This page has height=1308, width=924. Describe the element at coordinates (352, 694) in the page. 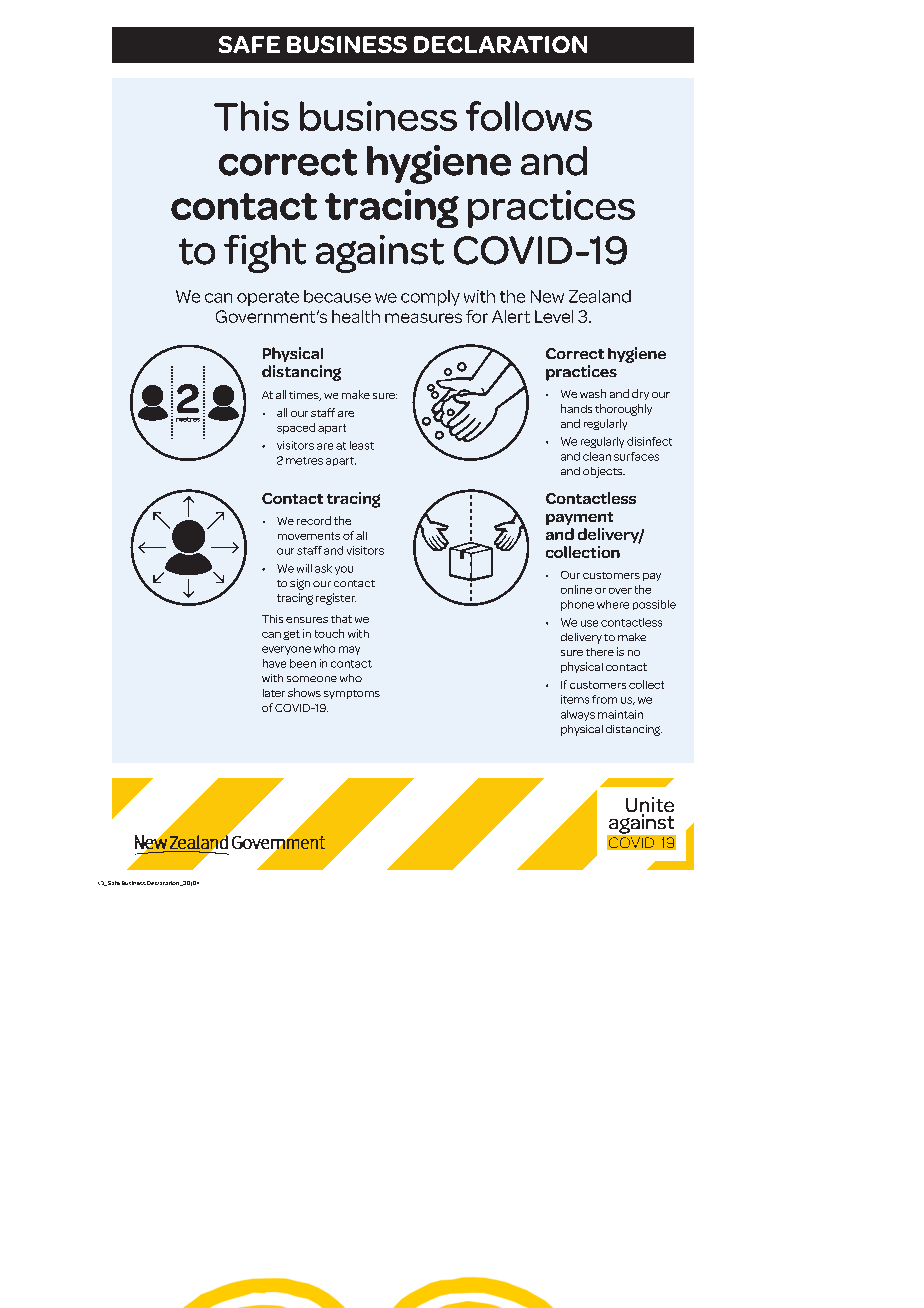

I see `symptoms` at that location.
